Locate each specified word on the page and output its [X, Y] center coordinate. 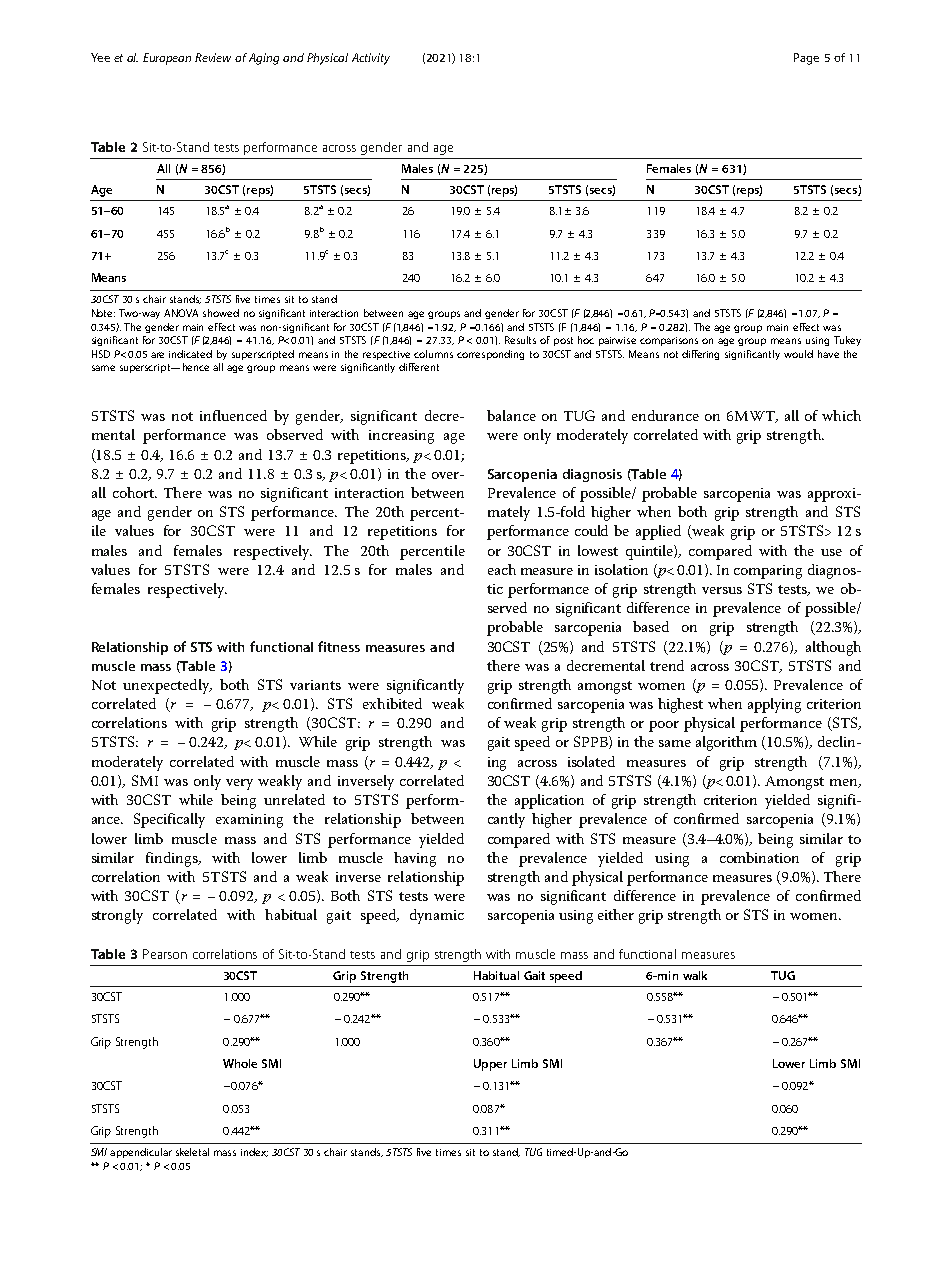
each [502, 569]
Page [806, 59]
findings [173, 859]
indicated [190, 354]
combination [759, 857]
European [167, 59]
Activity [371, 59]
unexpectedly [167, 686]
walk [695, 975]
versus [722, 590]
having [415, 859]
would [798, 354]
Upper [490, 1065]
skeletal [192, 1152]
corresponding [490, 355]
